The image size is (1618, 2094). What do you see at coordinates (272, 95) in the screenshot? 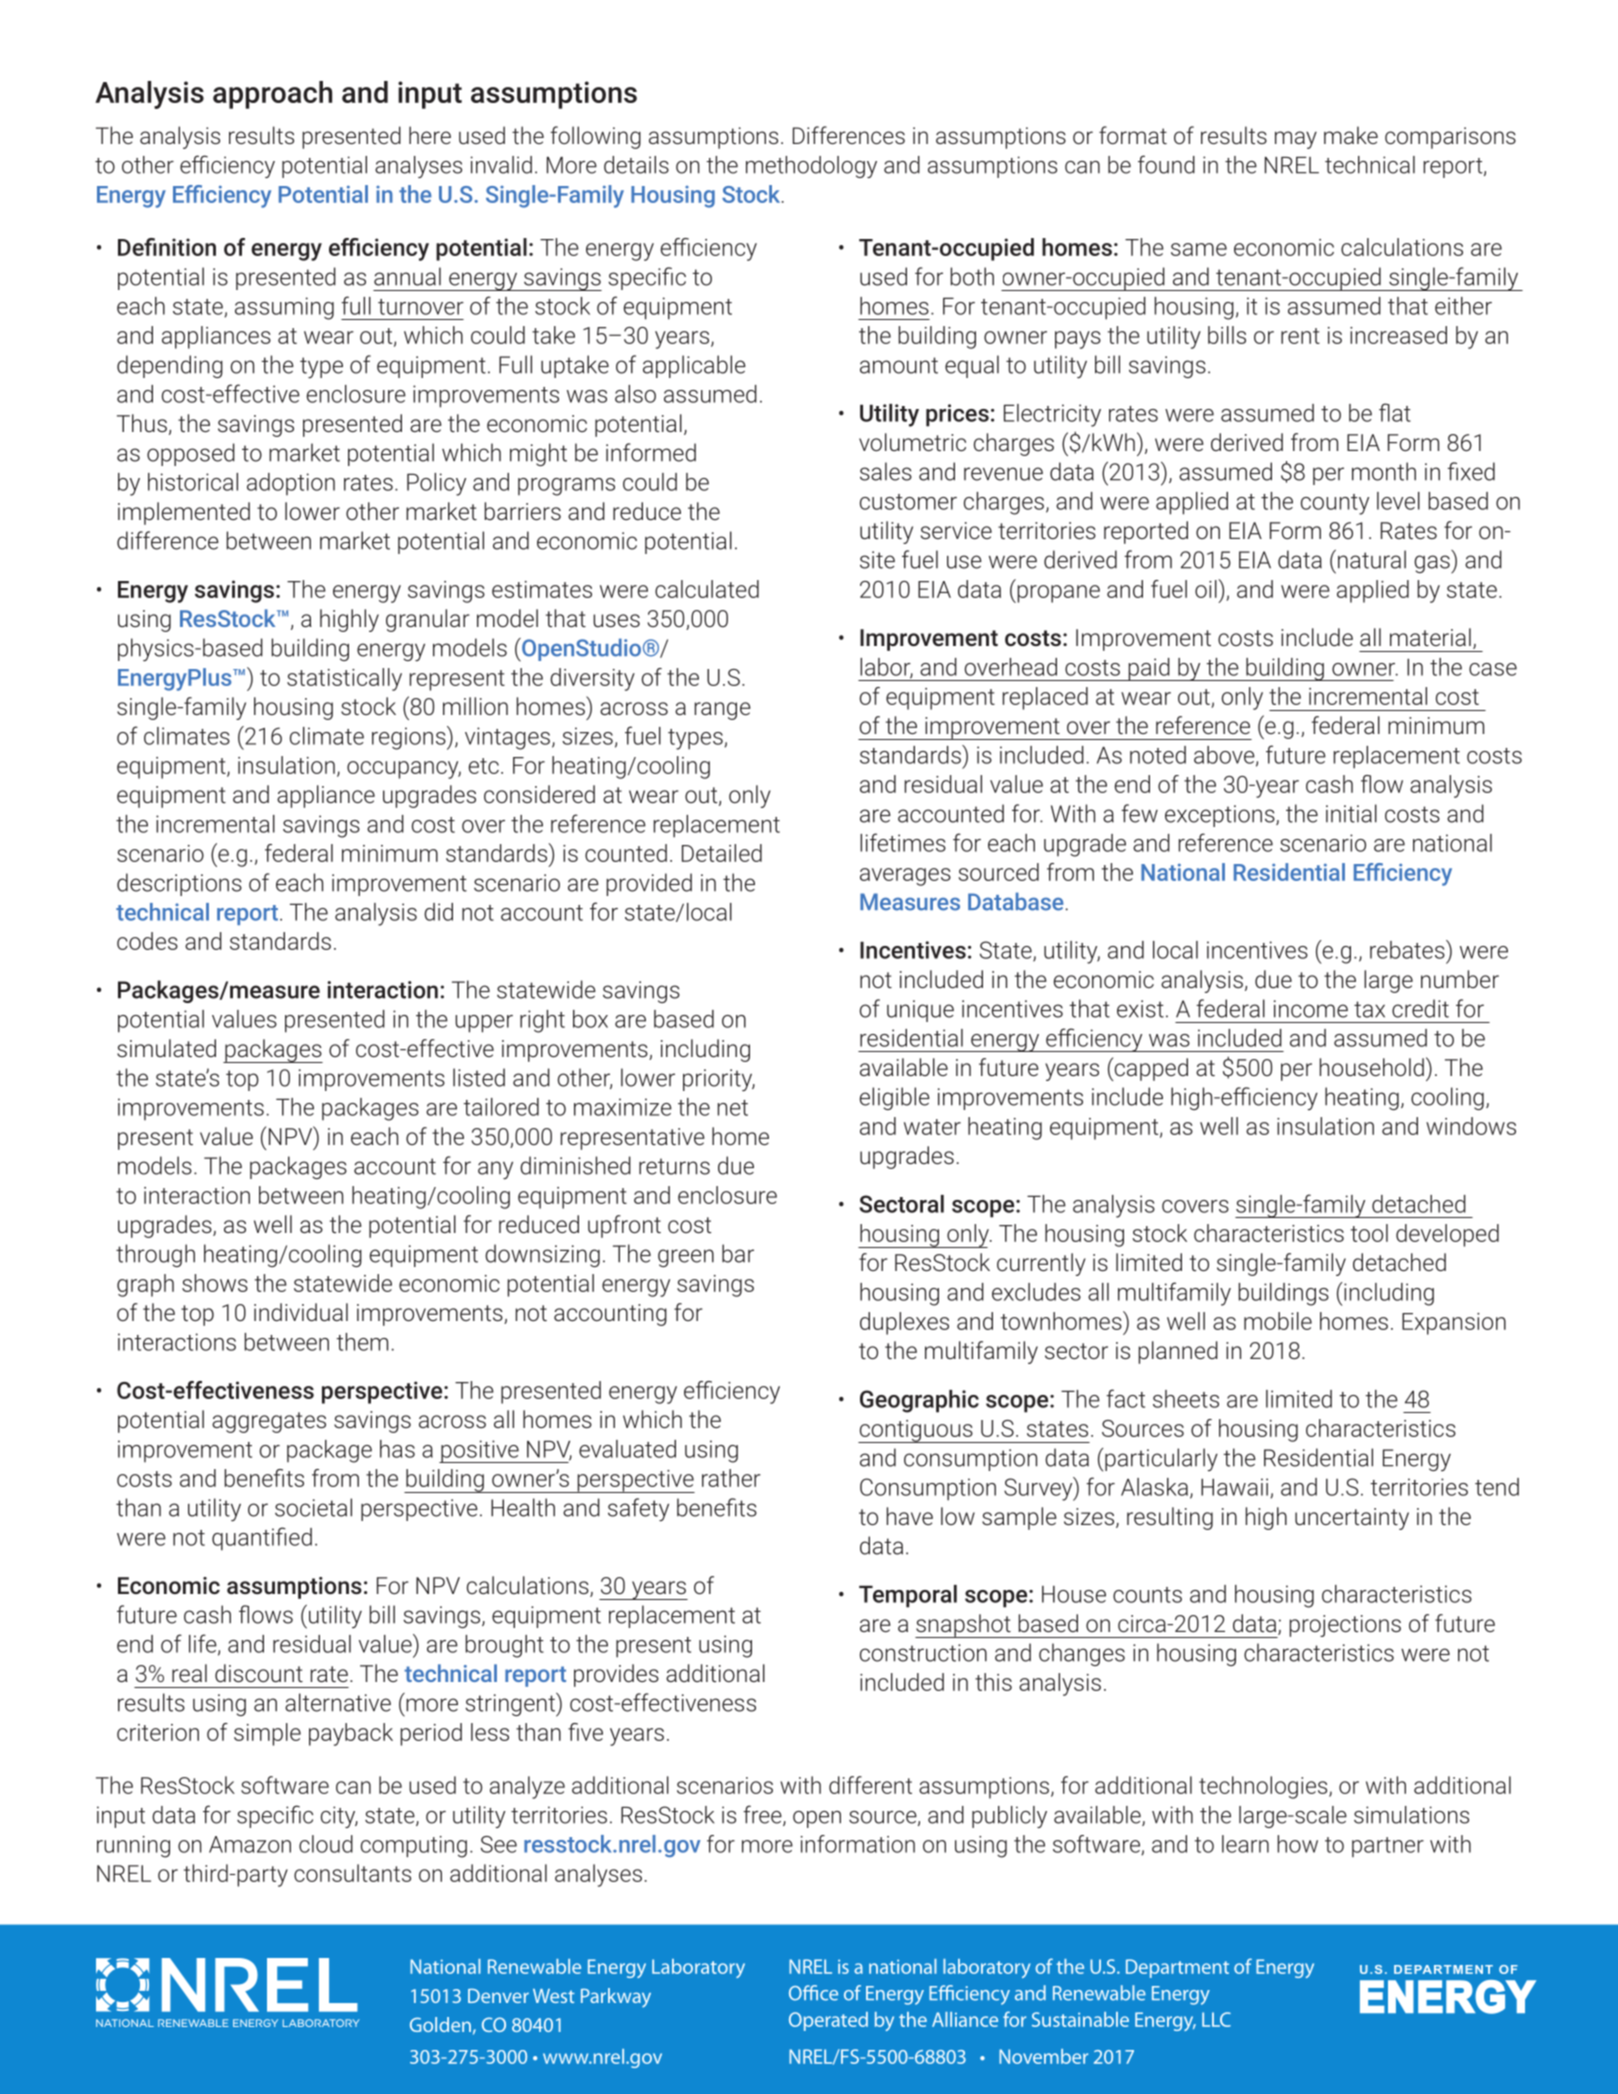
I see `approach` at bounding box center [272, 95].
